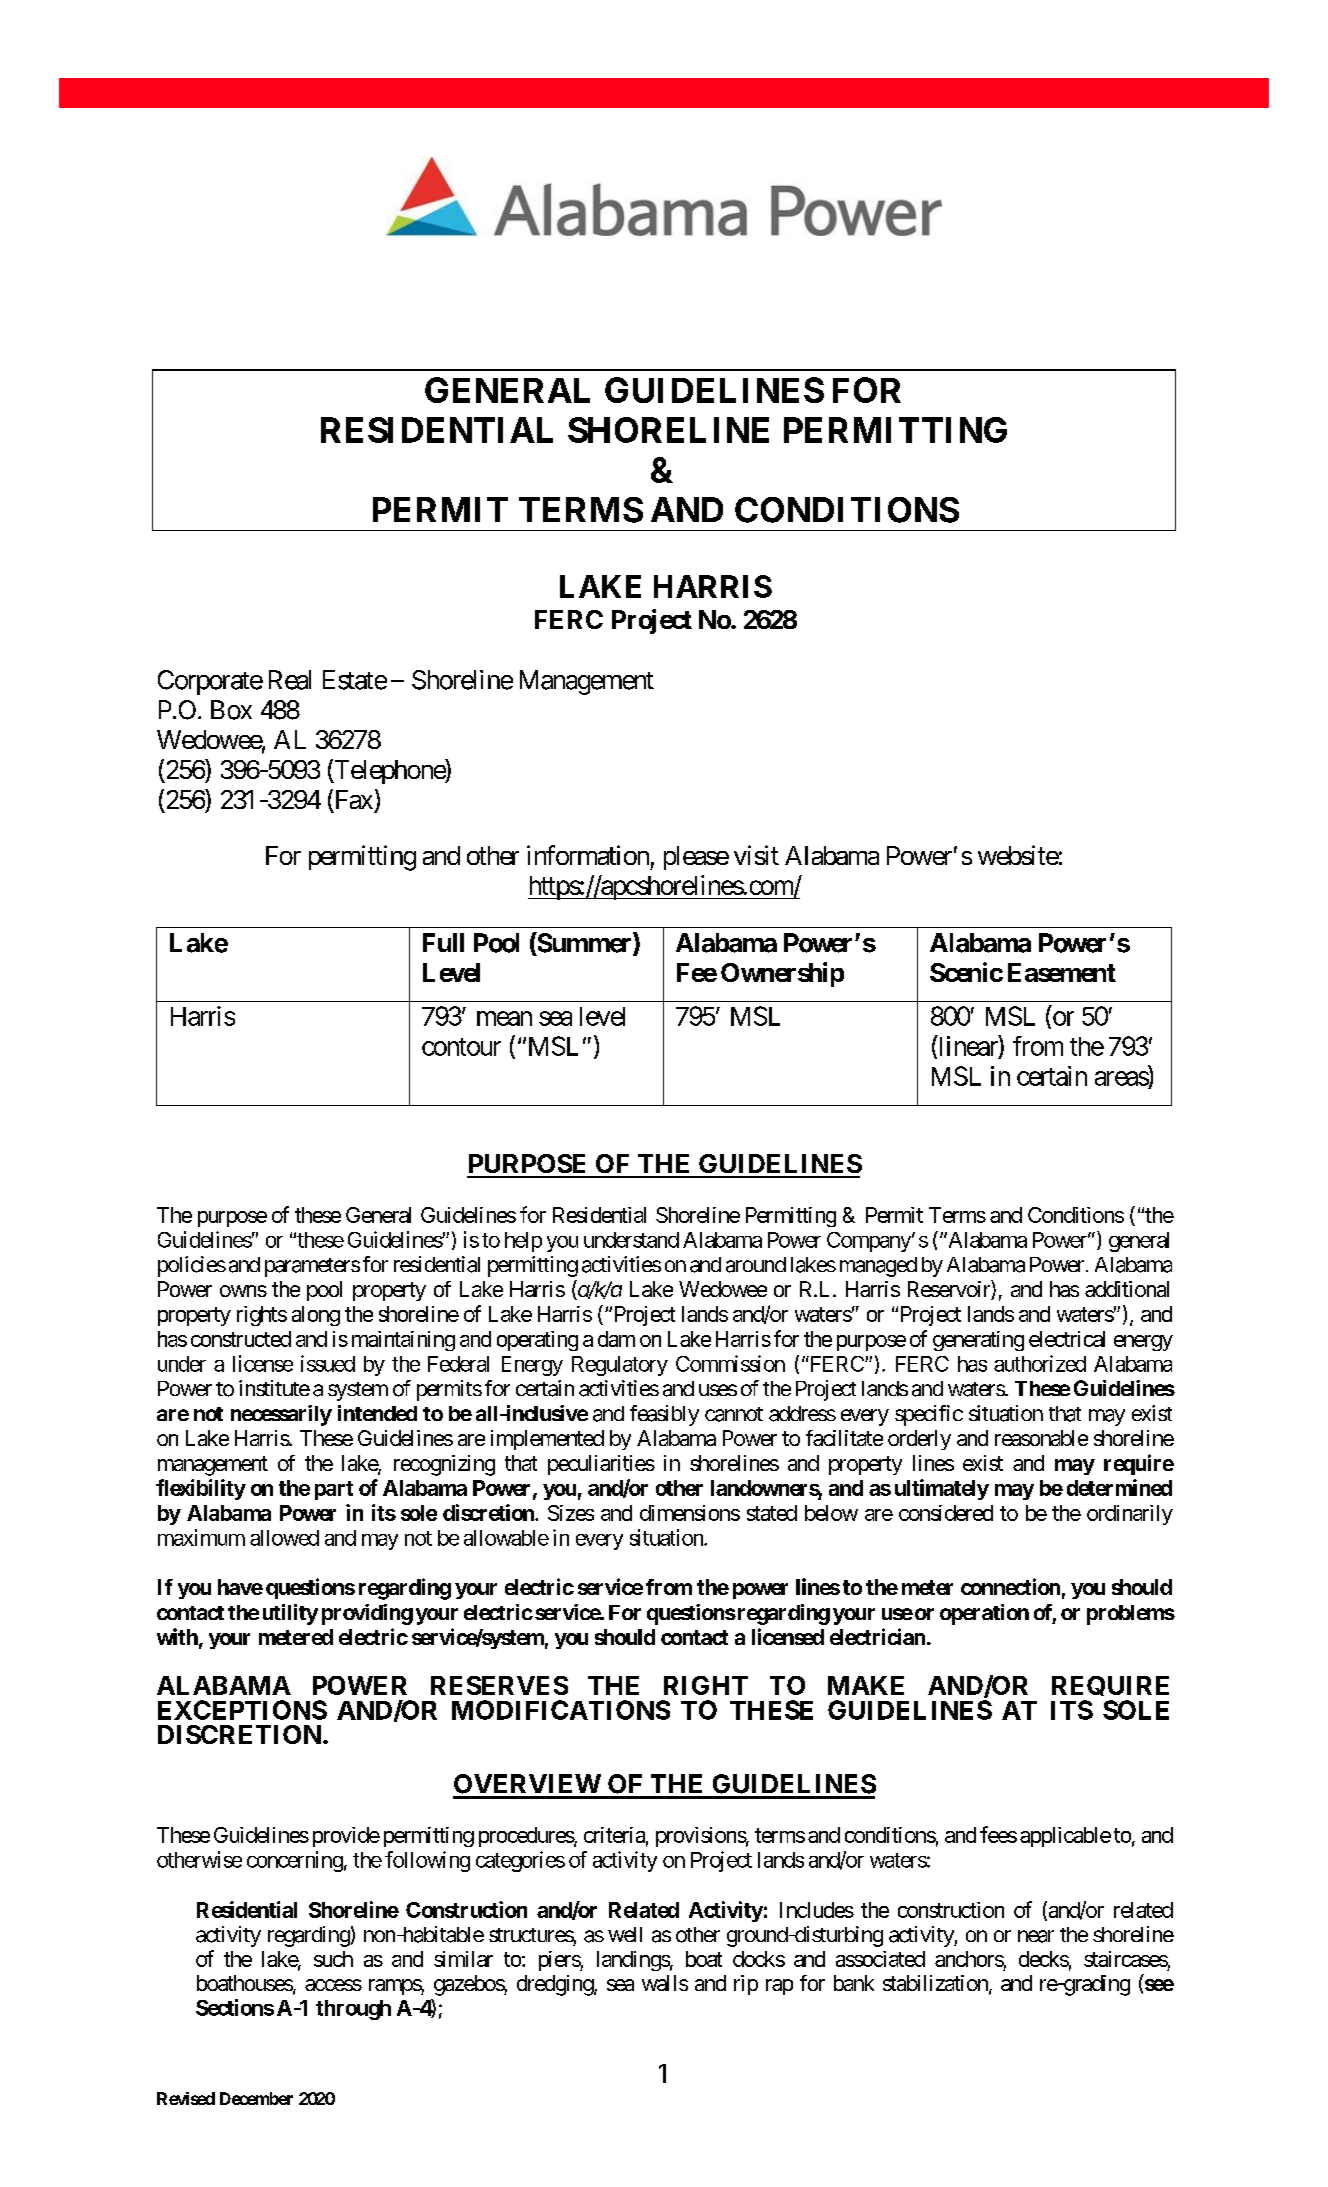  I want to click on rip, so click(746, 1985).
